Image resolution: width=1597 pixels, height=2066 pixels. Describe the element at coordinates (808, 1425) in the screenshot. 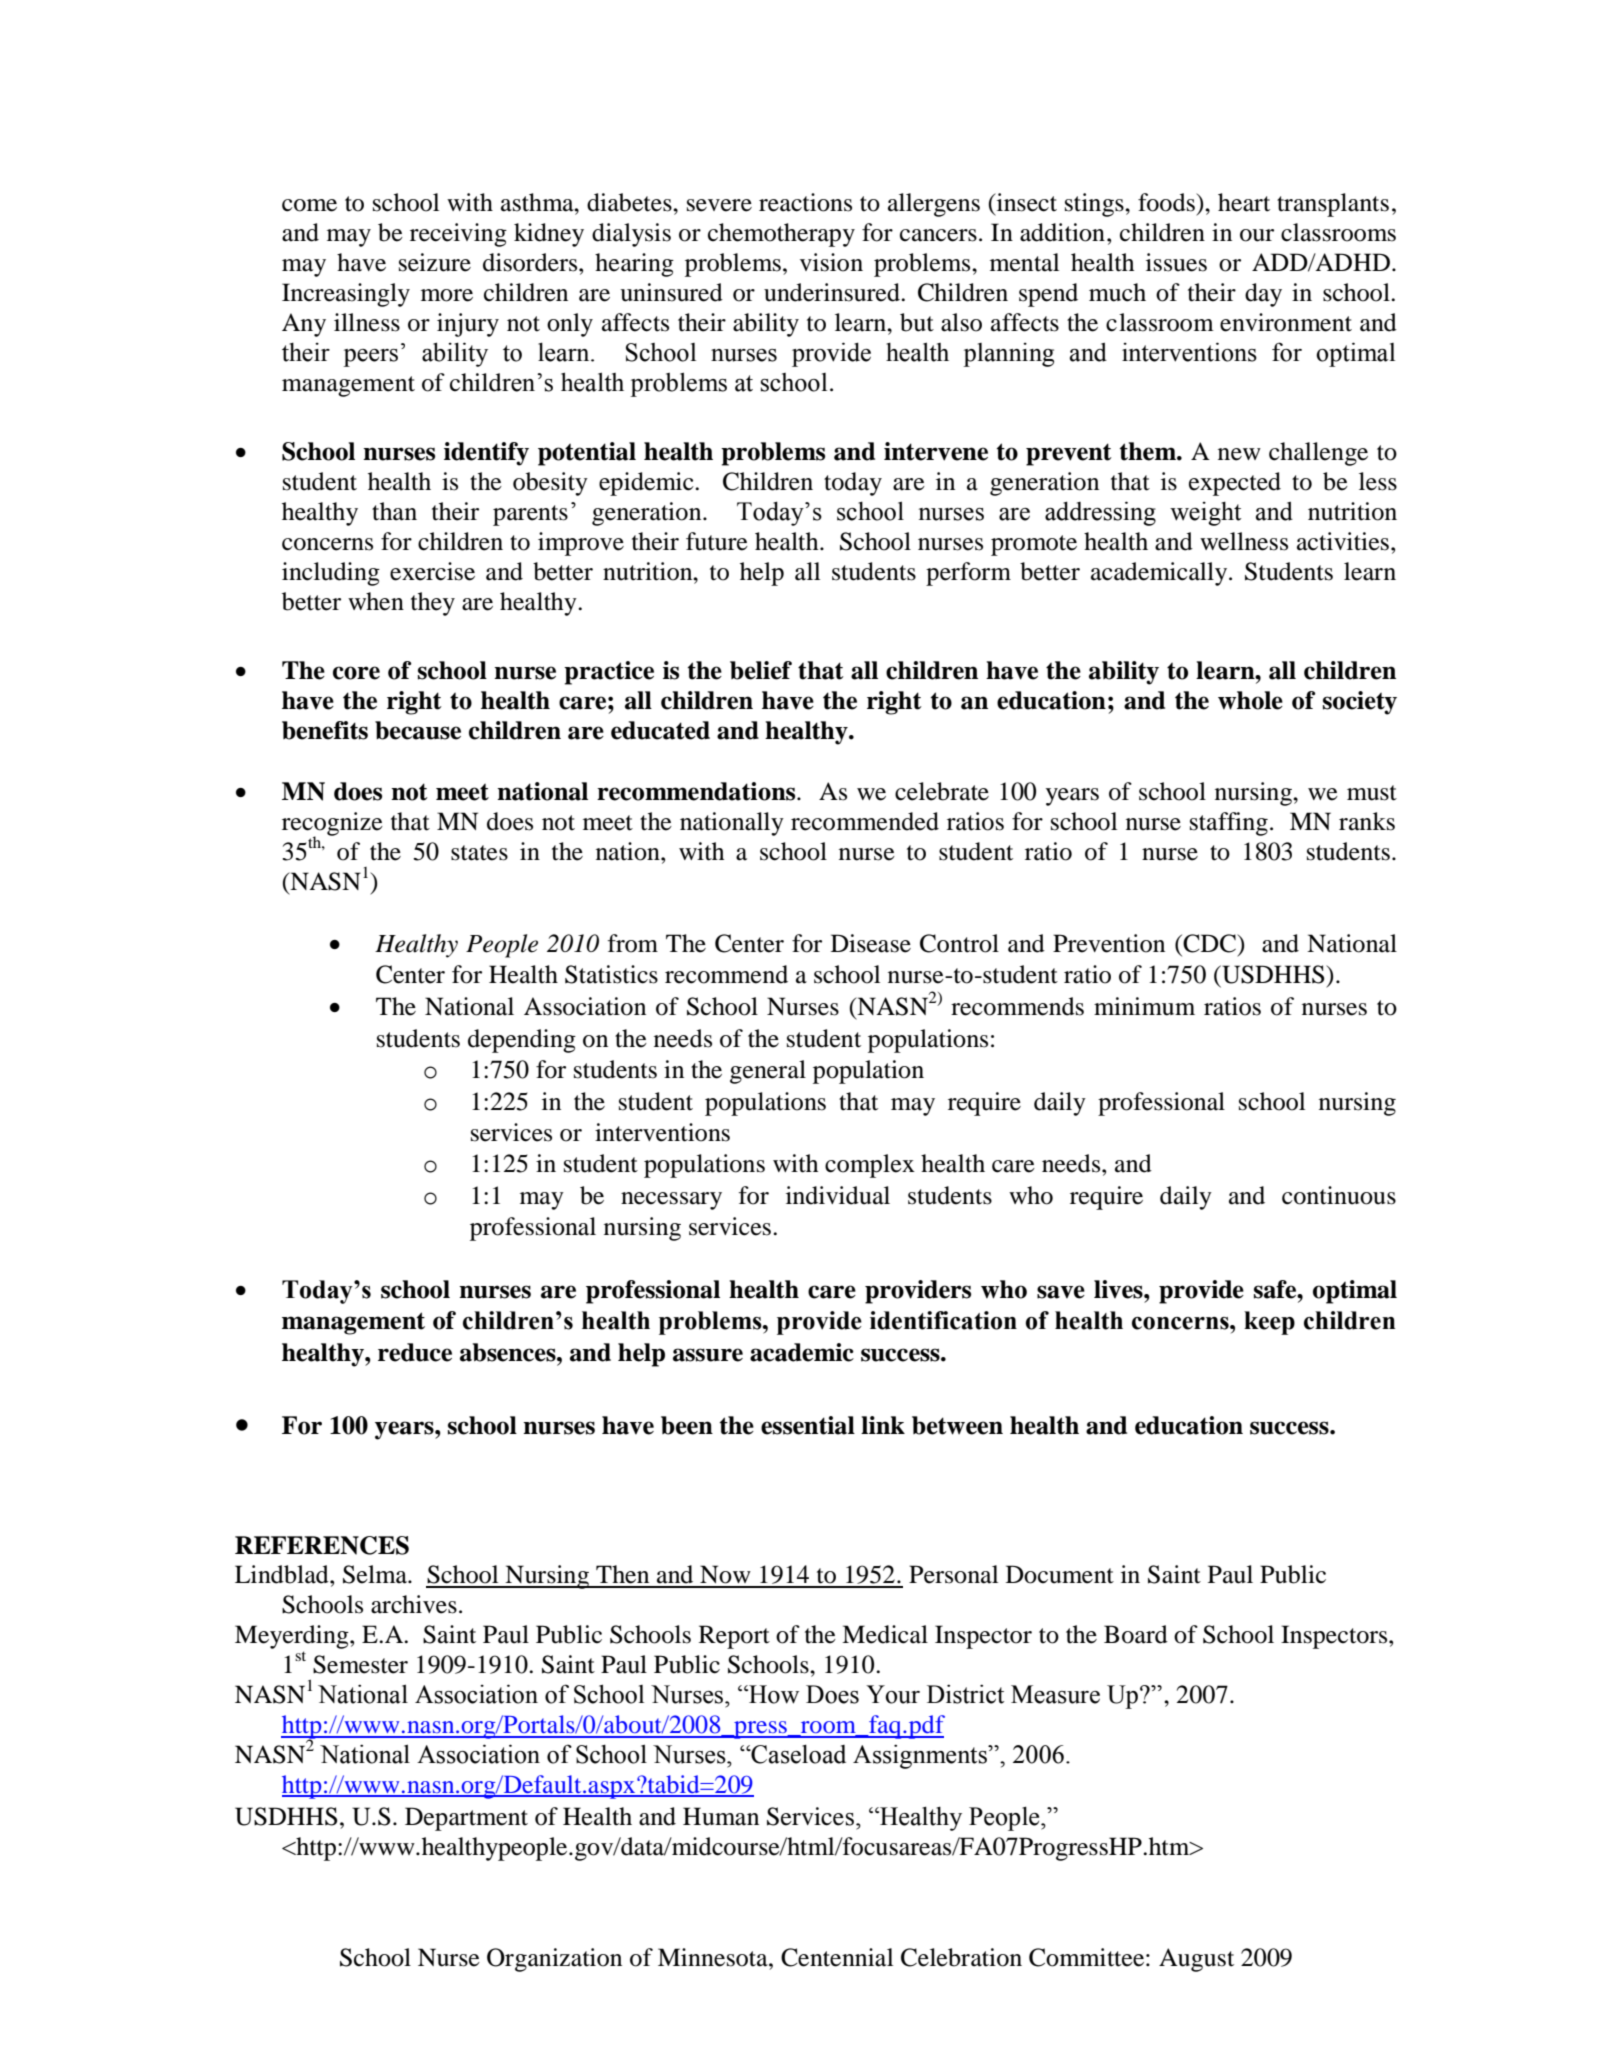

I see `essential` at that location.
